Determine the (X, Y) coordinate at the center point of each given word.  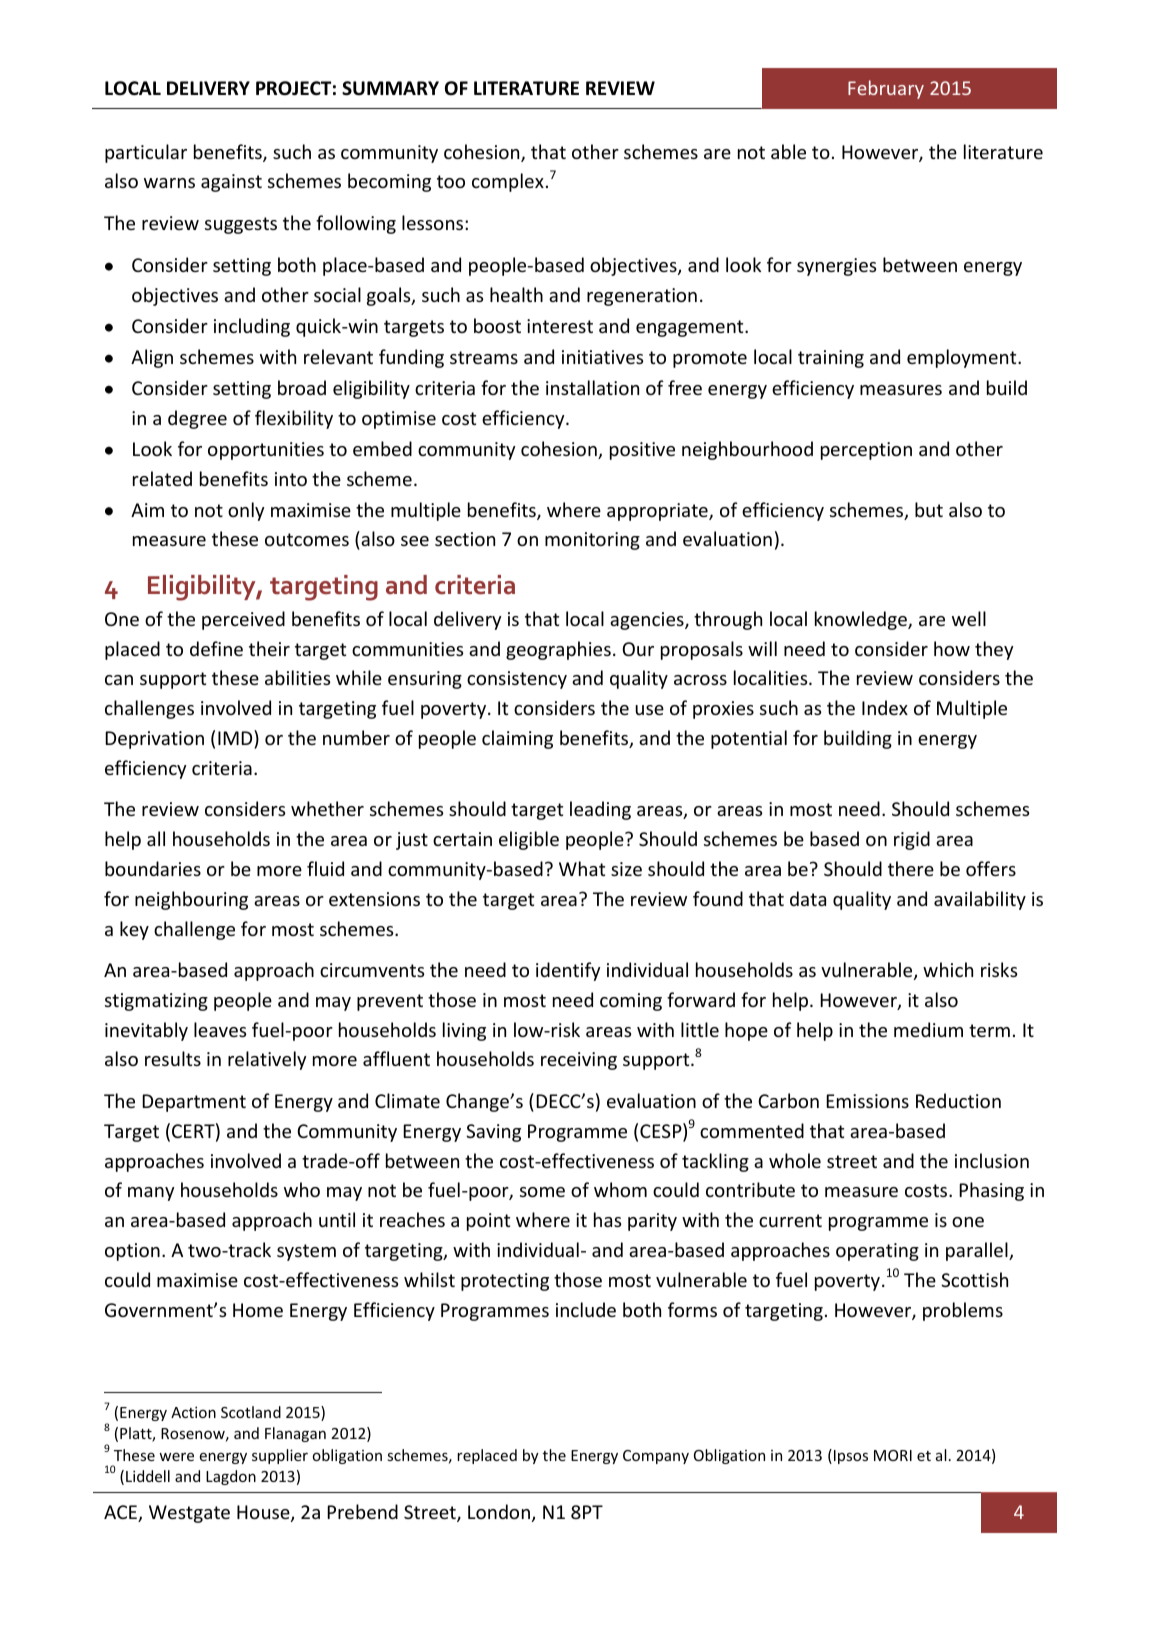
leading (600, 810)
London (499, 1511)
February (886, 89)
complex (508, 182)
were (176, 1456)
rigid (912, 840)
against (231, 183)
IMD (236, 737)
